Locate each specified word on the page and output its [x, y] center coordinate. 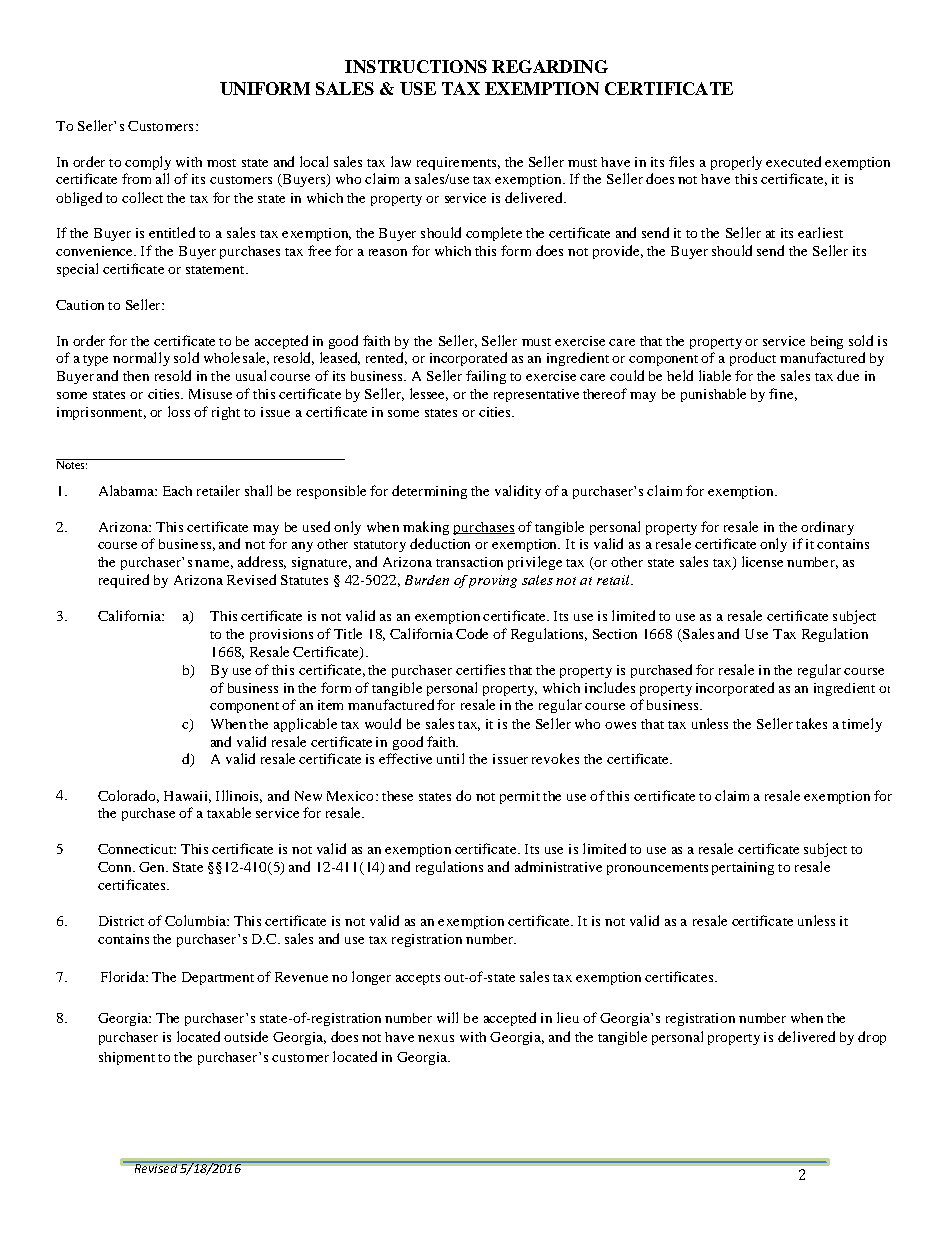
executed [793, 161]
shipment [127, 1058]
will [447, 1017]
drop [872, 1038]
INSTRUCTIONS [416, 66]
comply [148, 163]
